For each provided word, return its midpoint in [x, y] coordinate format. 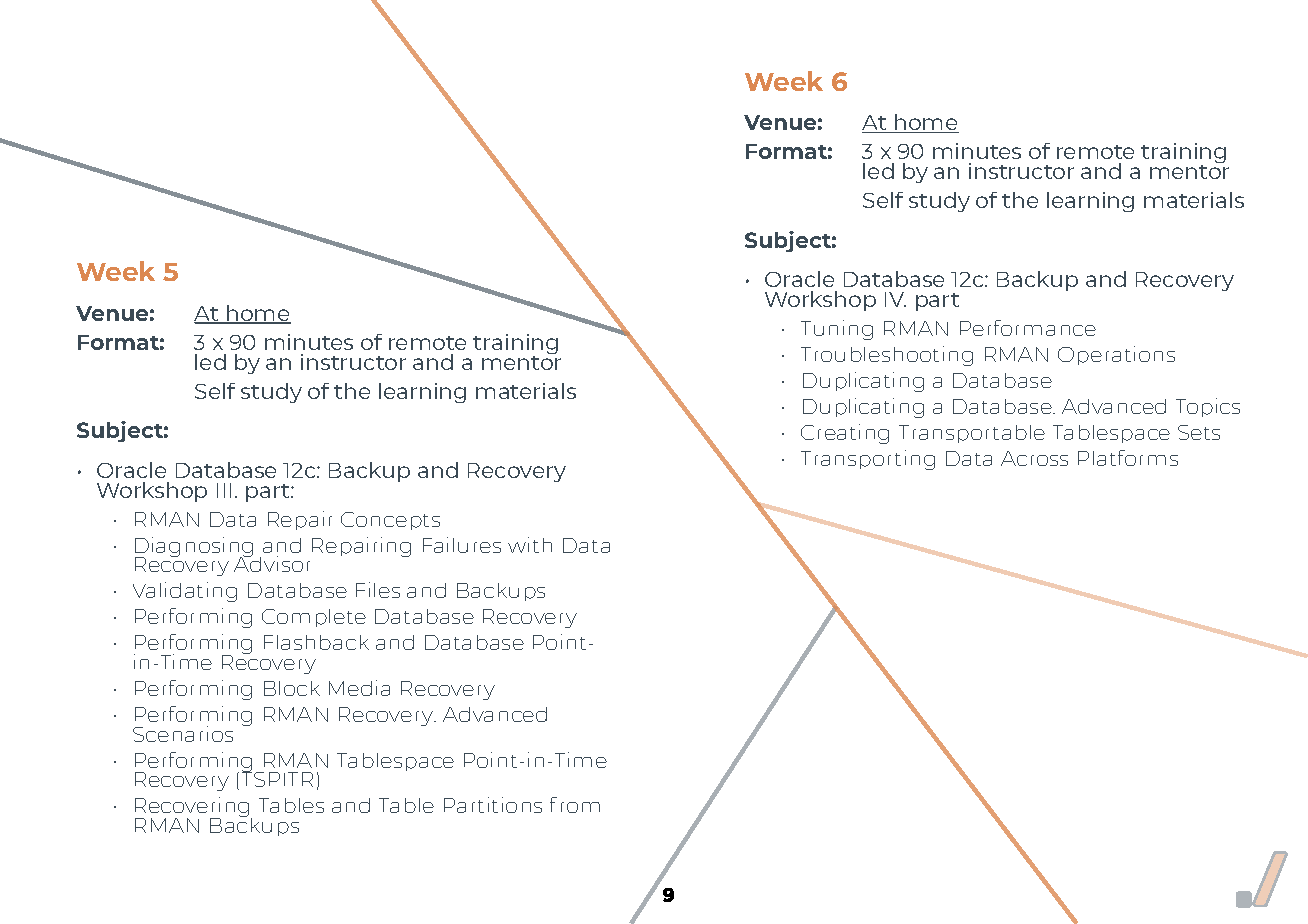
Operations [1116, 355]
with [530, 545]
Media [359, 688]
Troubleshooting [887, 356]
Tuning [837, 330]
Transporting [868, 460]
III [224, 490]
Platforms [1128, 458]
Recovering [193, 809]
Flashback [316, 642]
